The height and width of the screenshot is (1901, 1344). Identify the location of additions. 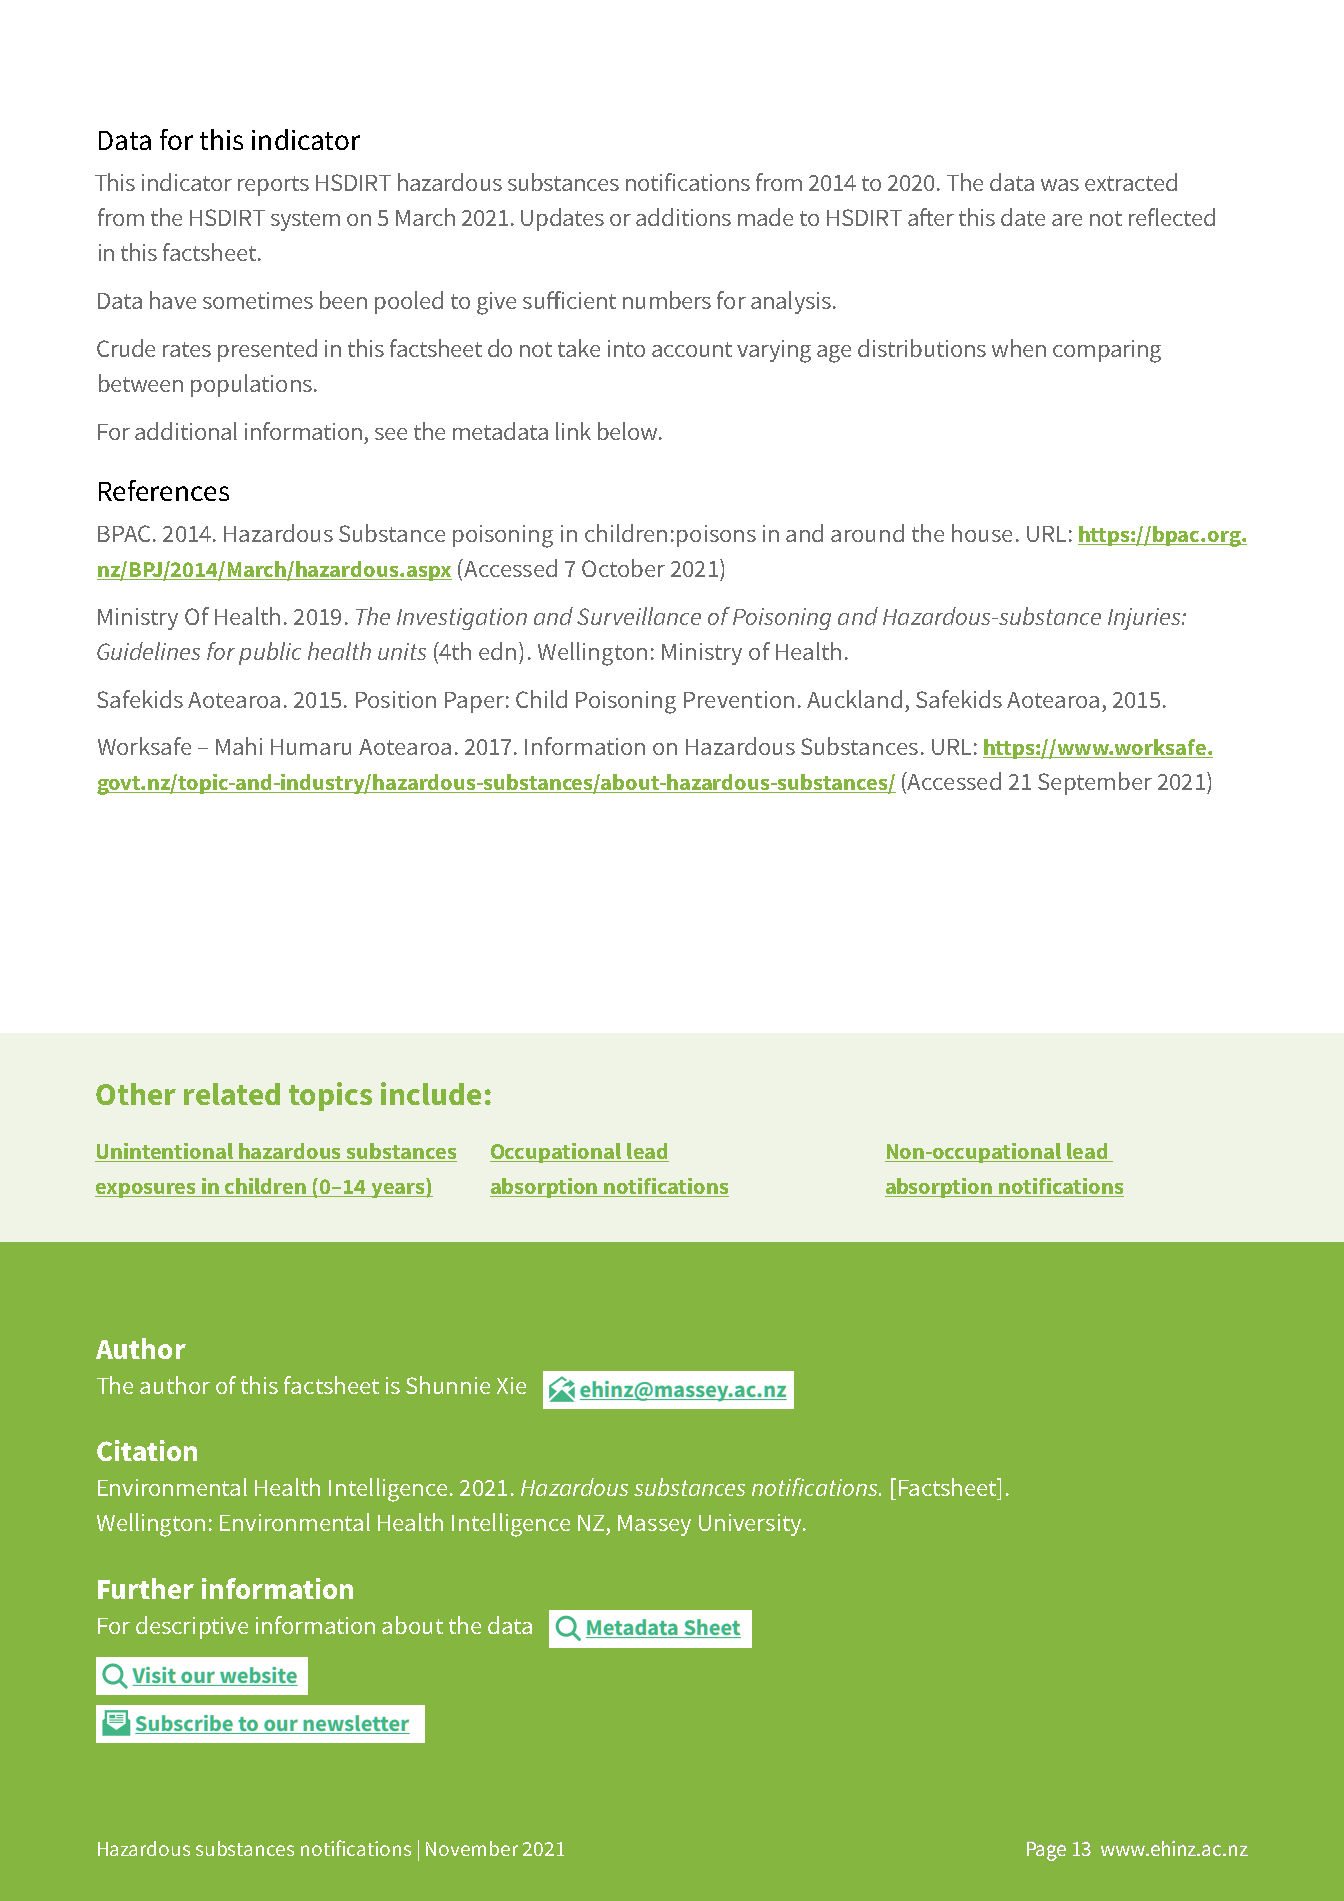
(683, 217).
